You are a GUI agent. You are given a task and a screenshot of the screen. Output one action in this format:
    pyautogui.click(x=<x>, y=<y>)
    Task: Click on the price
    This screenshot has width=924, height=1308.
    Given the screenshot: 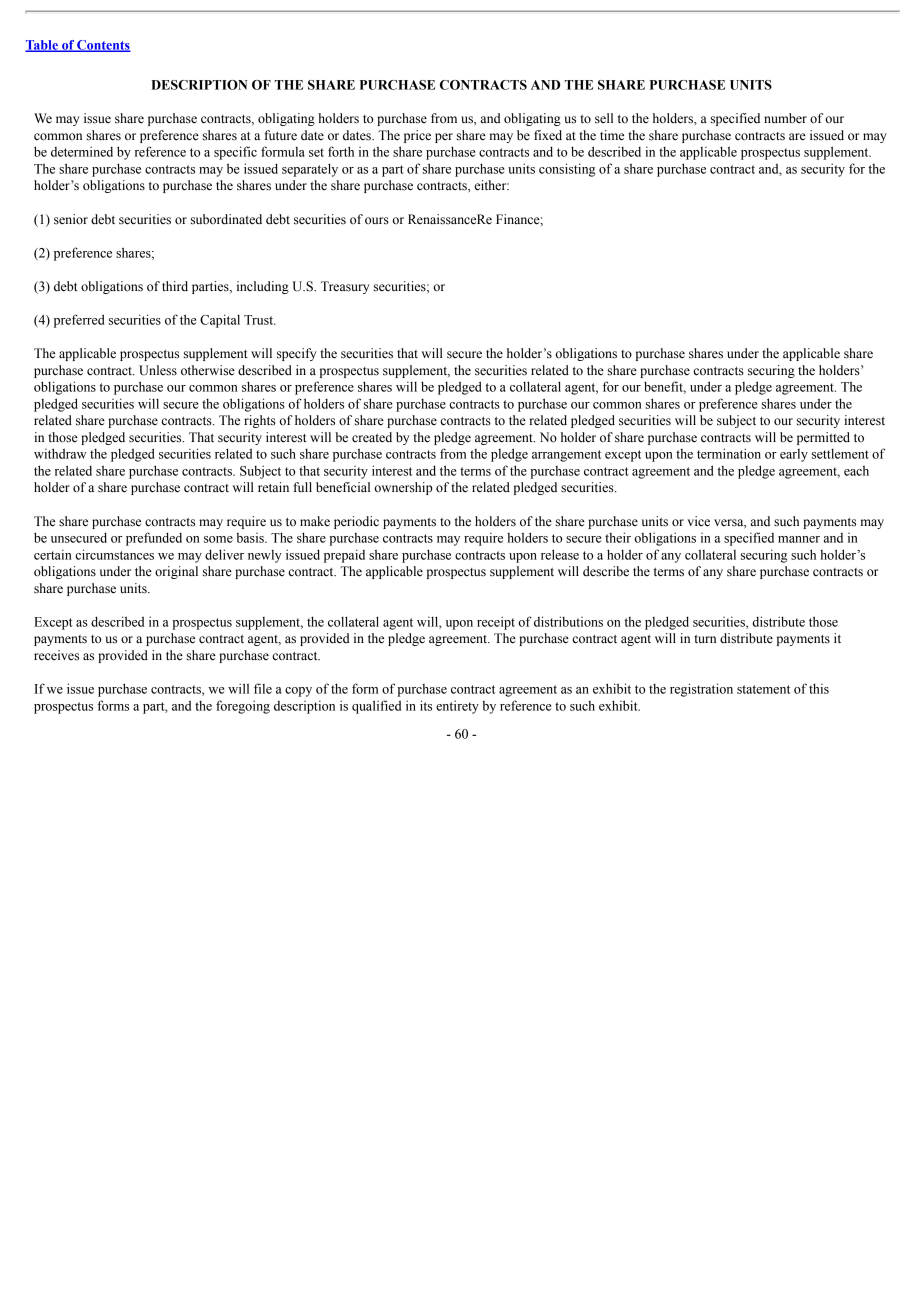 What is the action you would take?
    pyautogui.click(x=417, y=136)
